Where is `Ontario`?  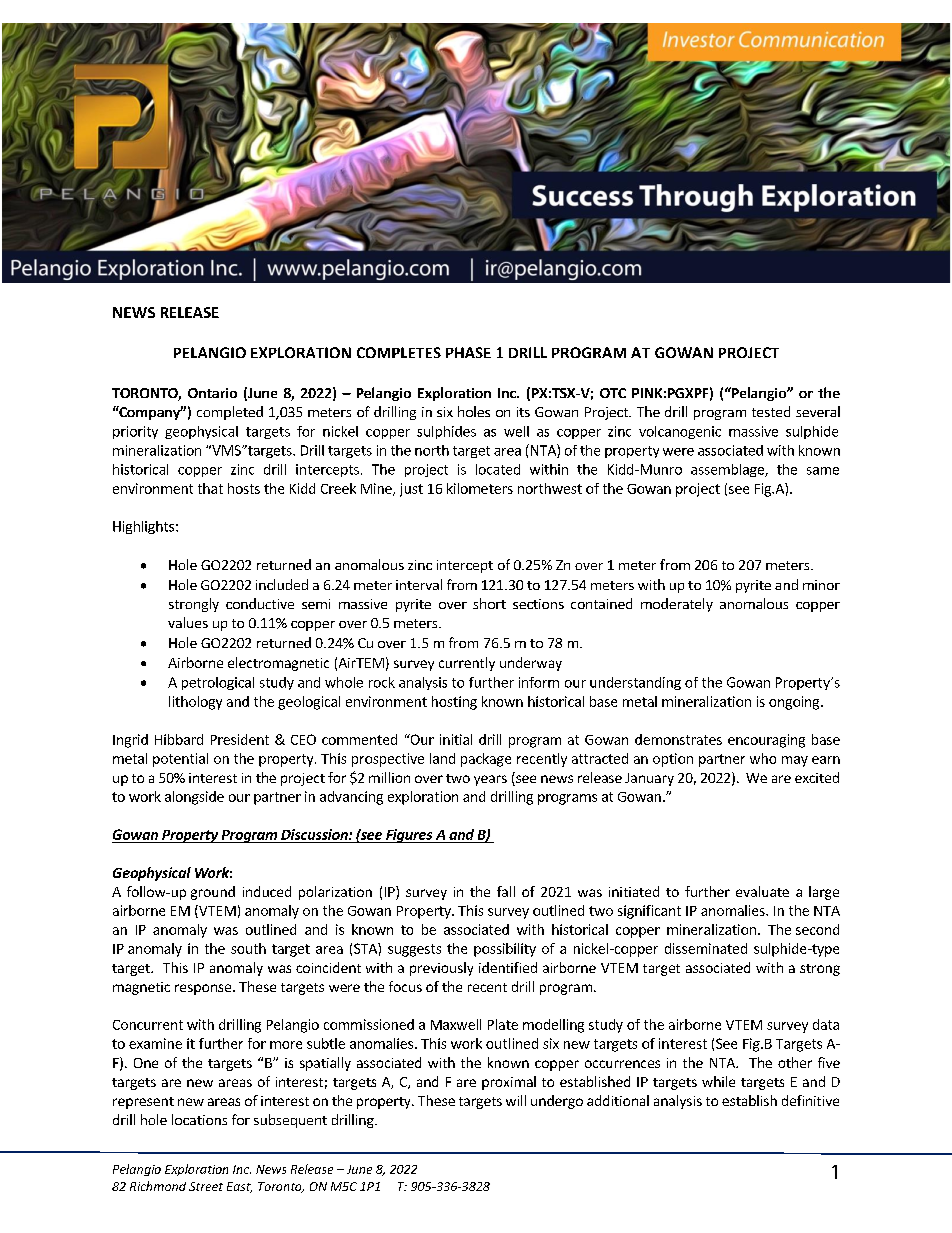
Ontario is located at coordinates (212, 393).
